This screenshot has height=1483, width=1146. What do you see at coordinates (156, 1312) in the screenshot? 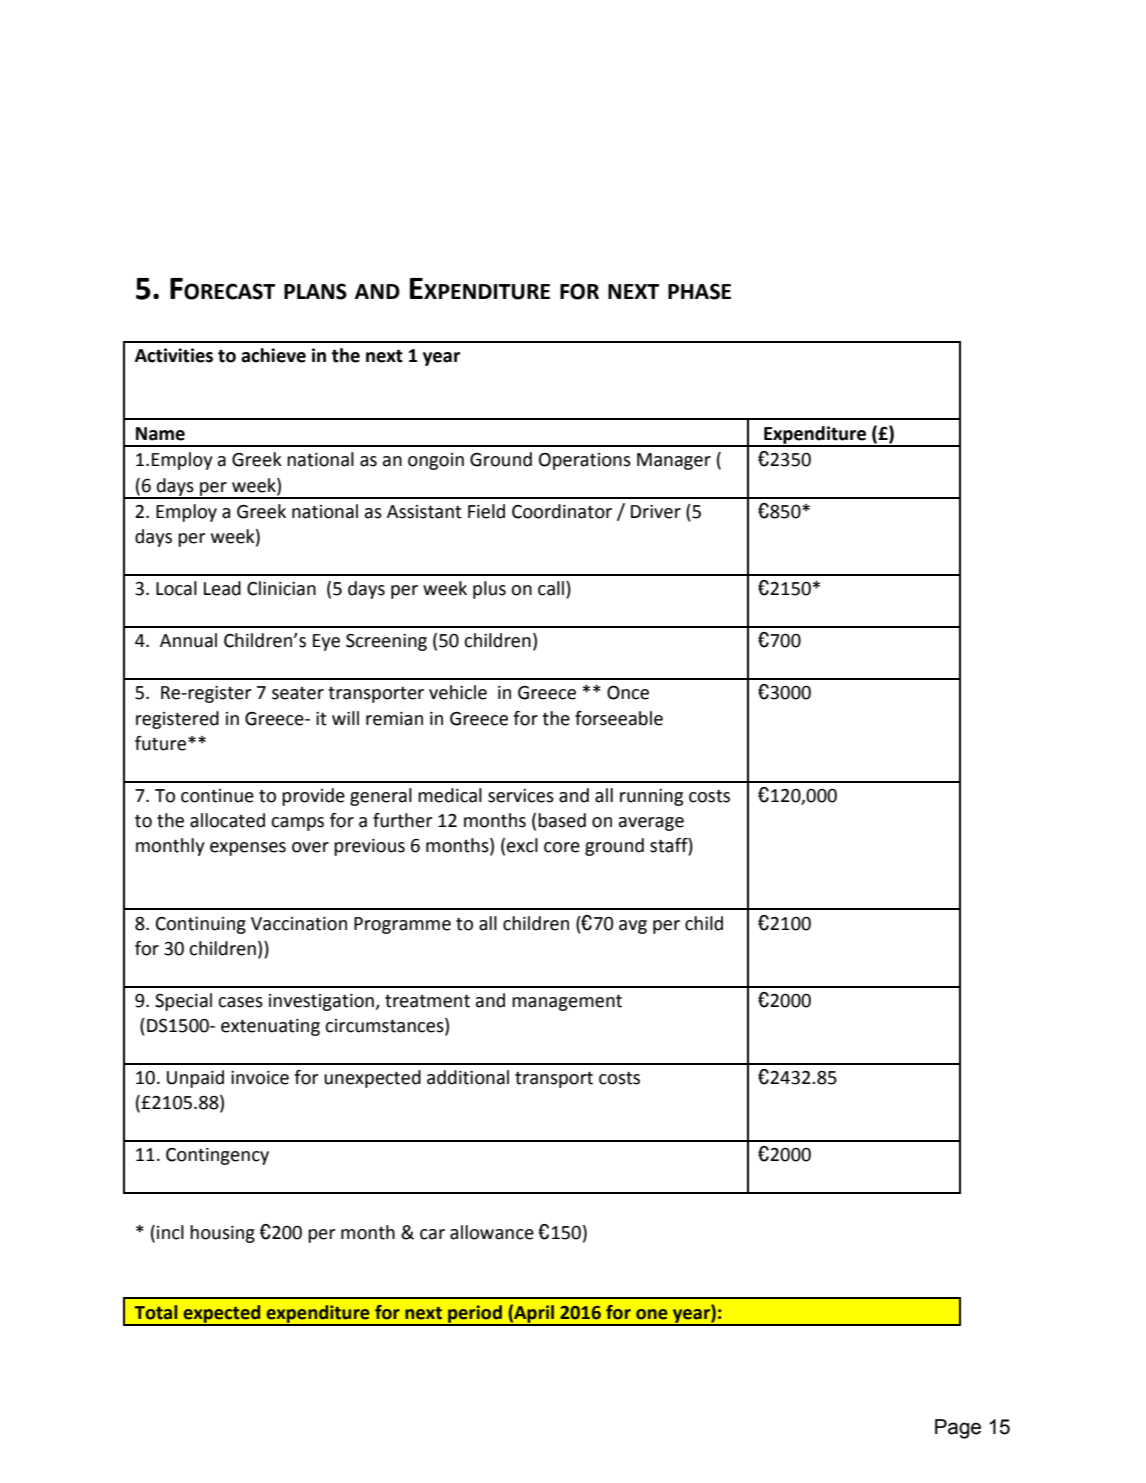
I see `Total` at bounding box center [156, 1312].
